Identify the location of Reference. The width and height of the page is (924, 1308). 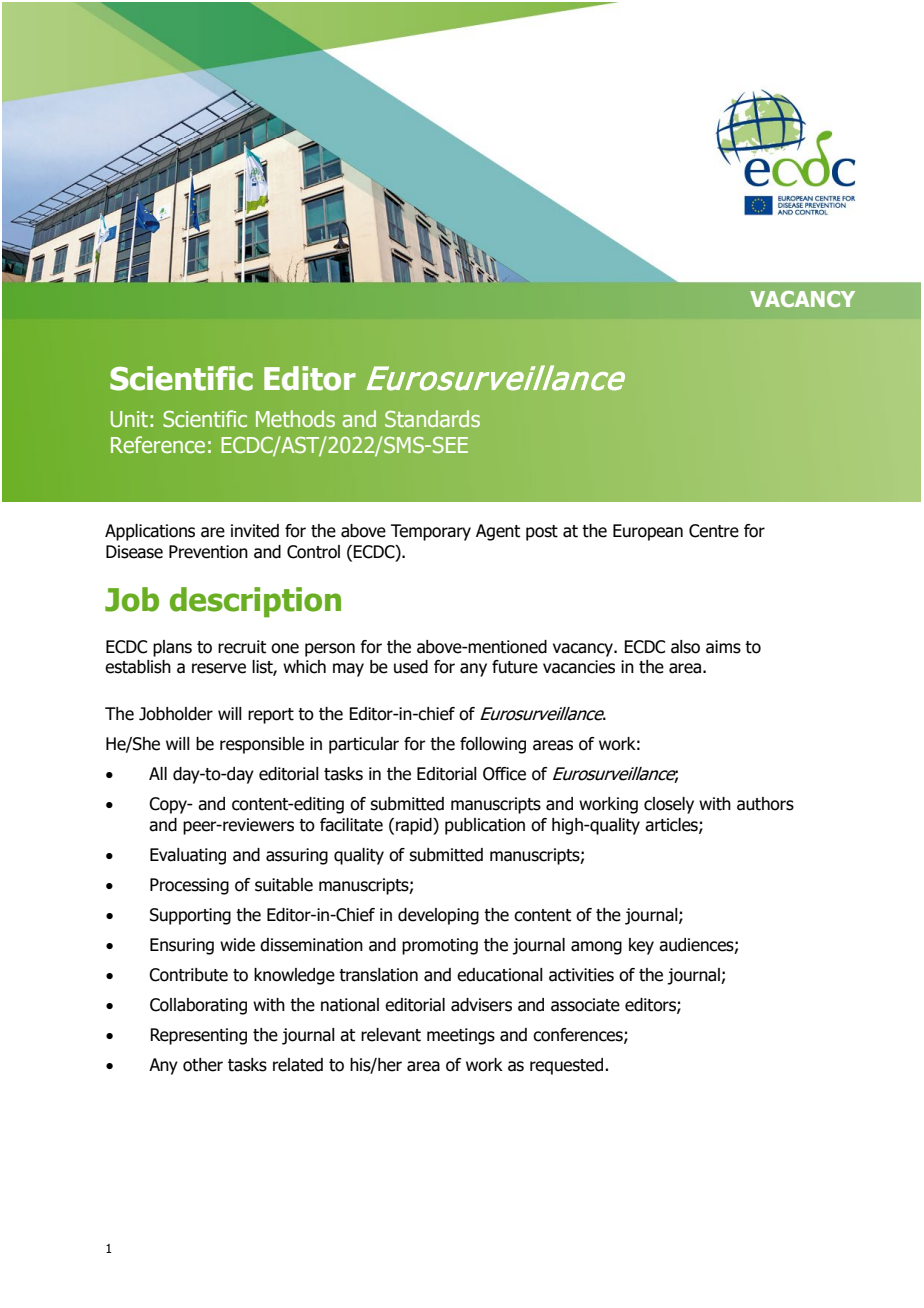
(158, 445).
